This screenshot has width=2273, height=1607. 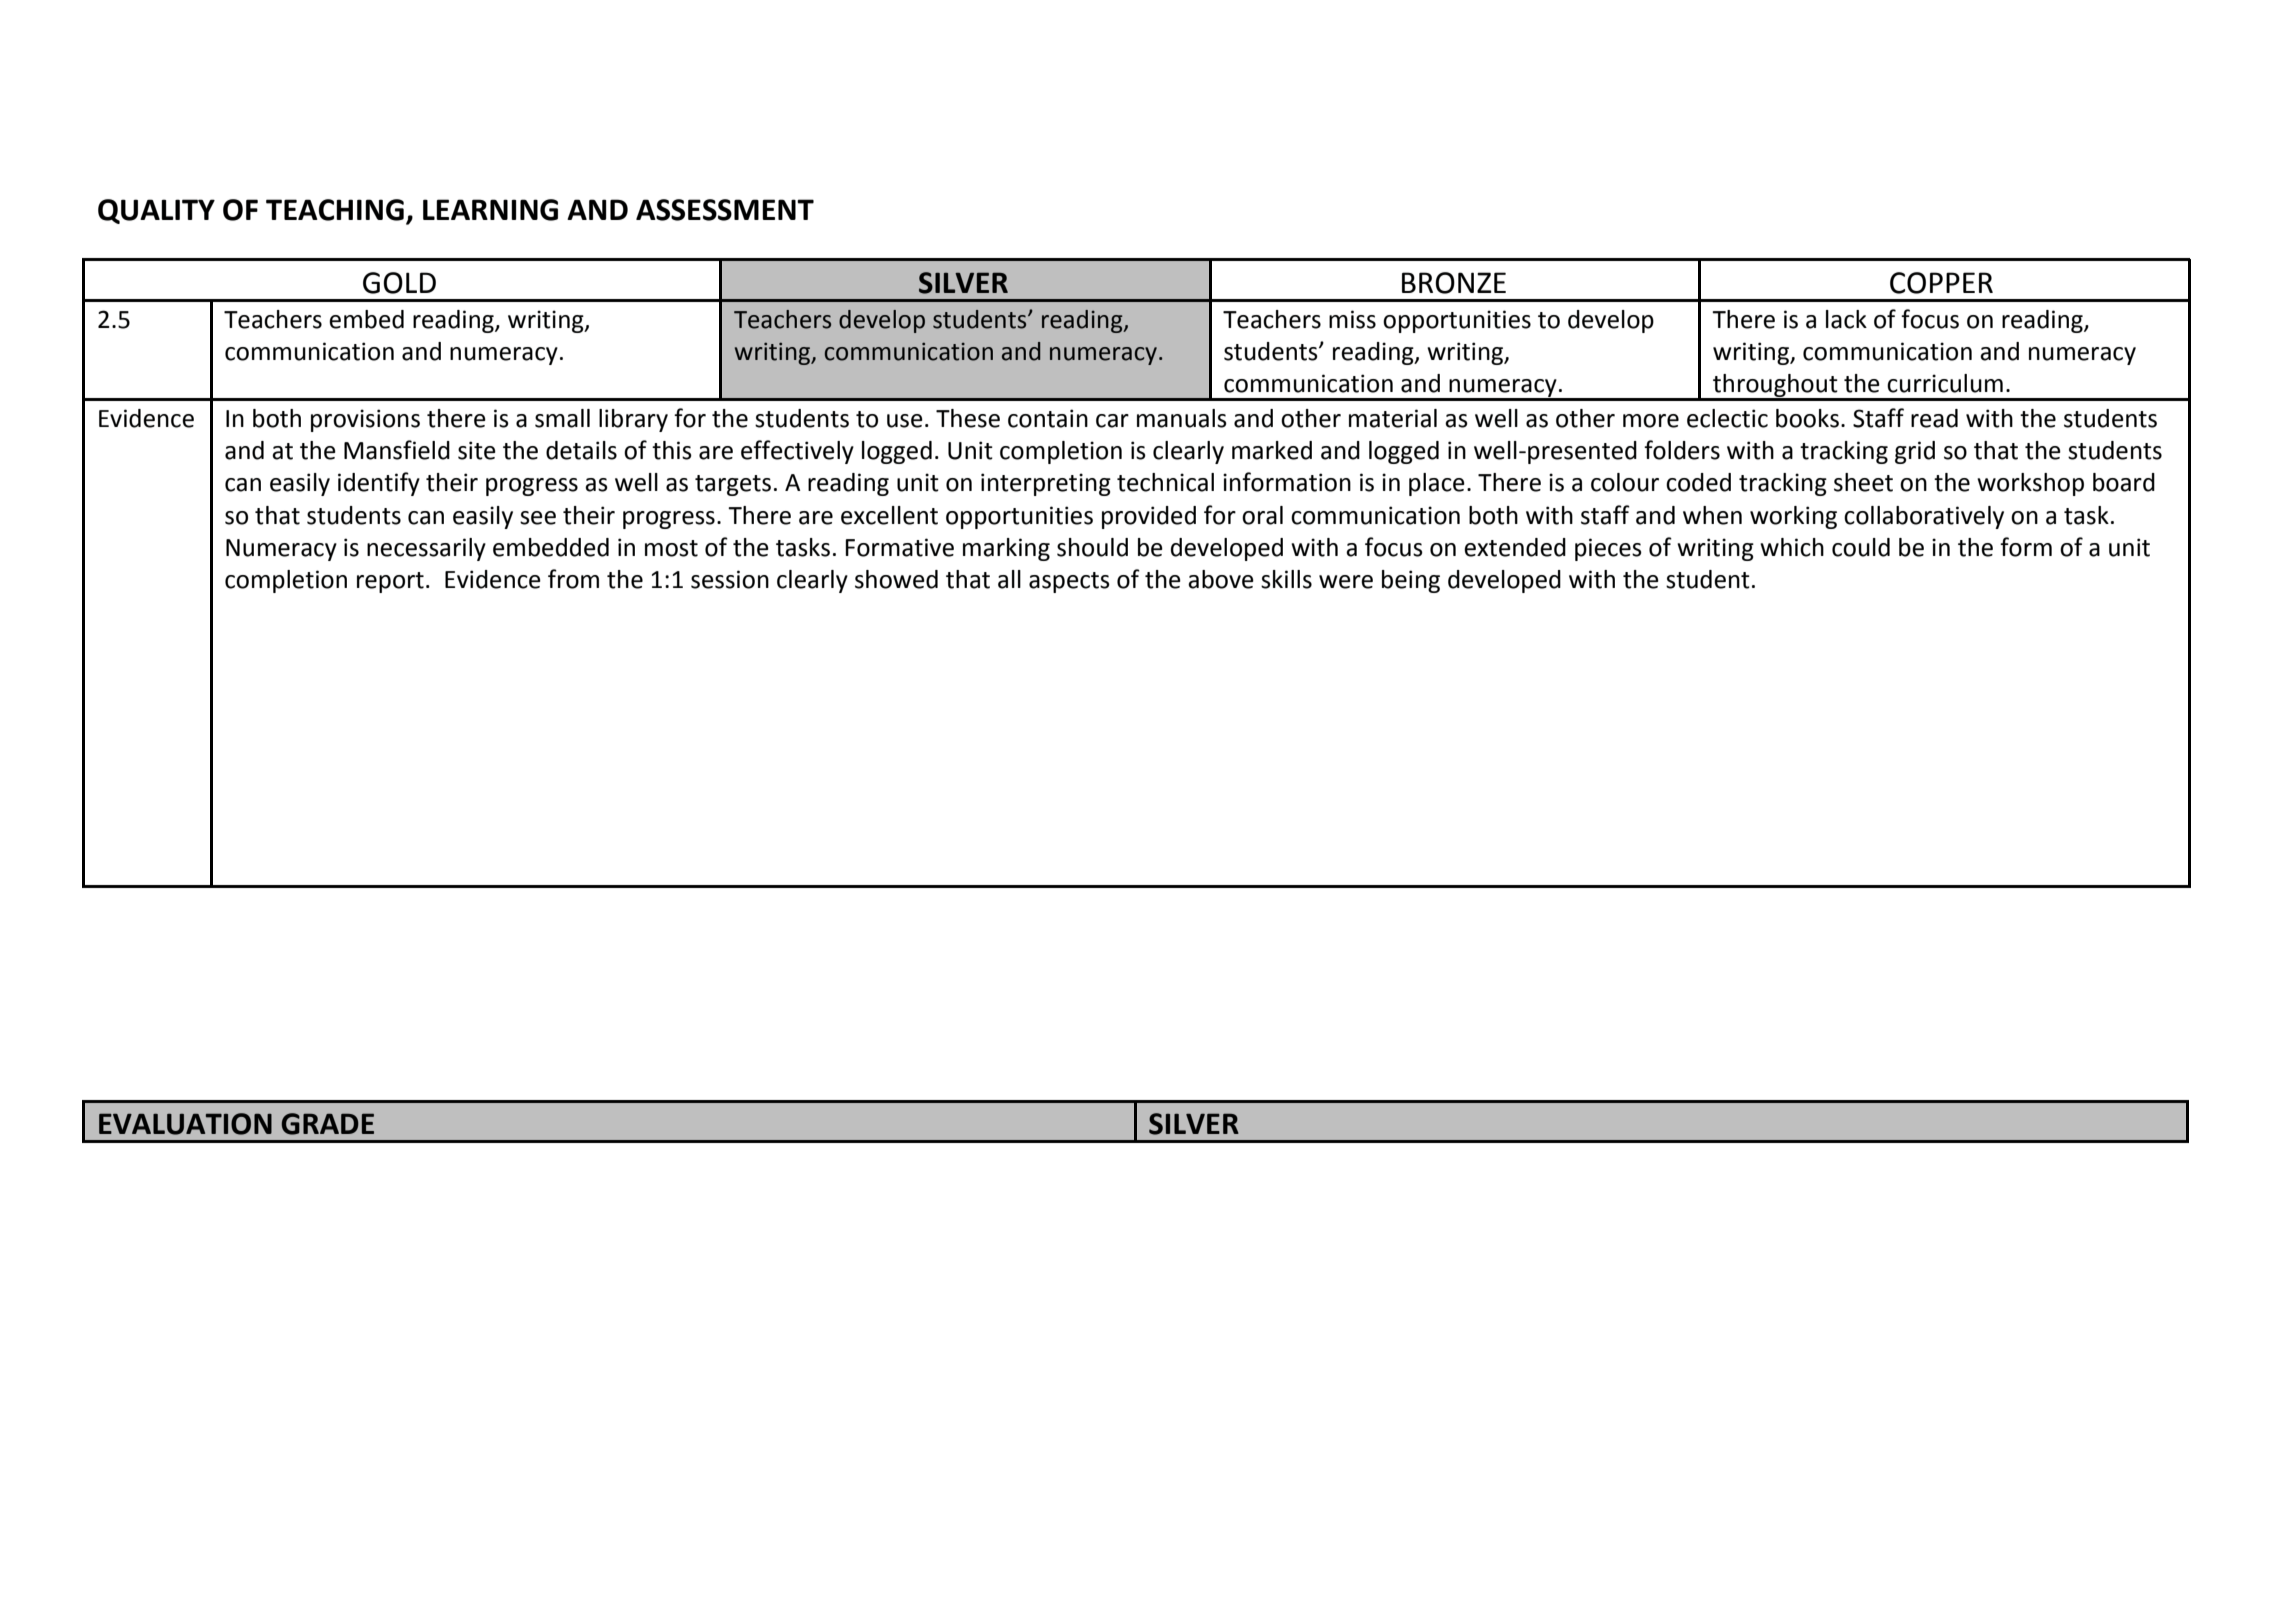 What do you see at coordinates (1846, 319) in the screenshot?
I see `lack` at bounding box center [1846, 319].
